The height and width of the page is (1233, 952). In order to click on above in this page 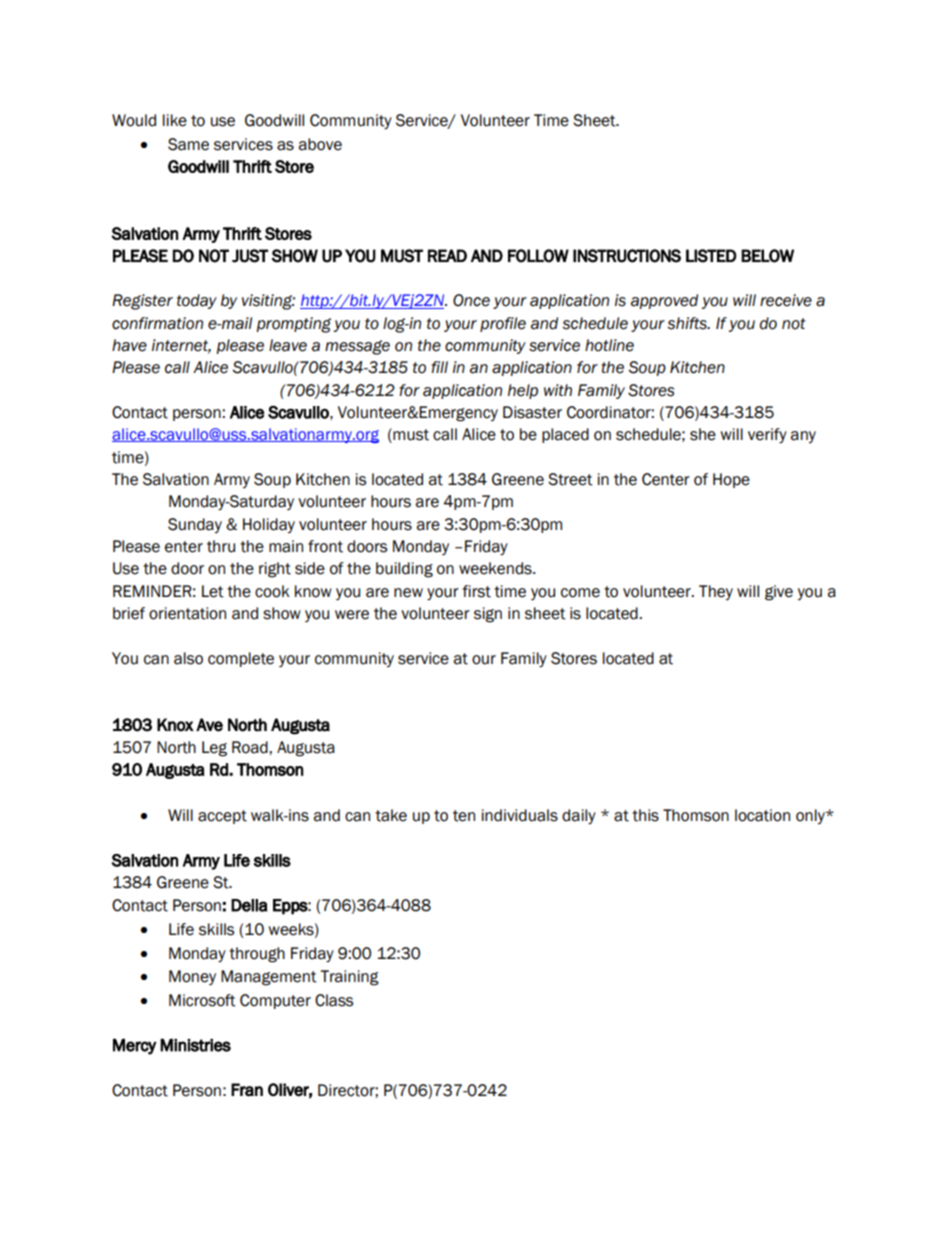, I will do `click(320, 144)`.
